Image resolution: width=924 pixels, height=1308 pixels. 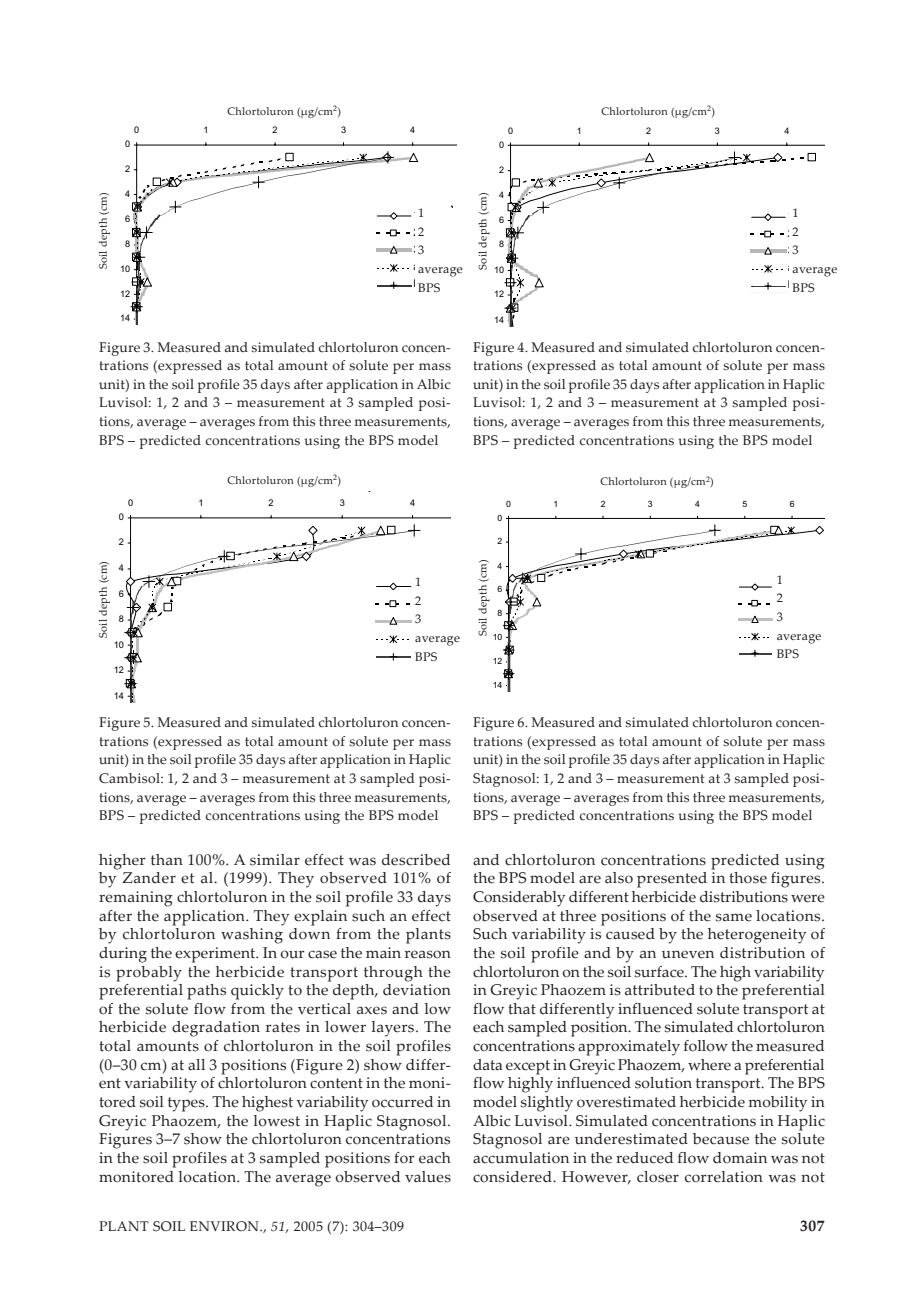 What do you see at coordinates (748, 878) in the screenshot?
I see `those` at bounding box center [748, 878].
